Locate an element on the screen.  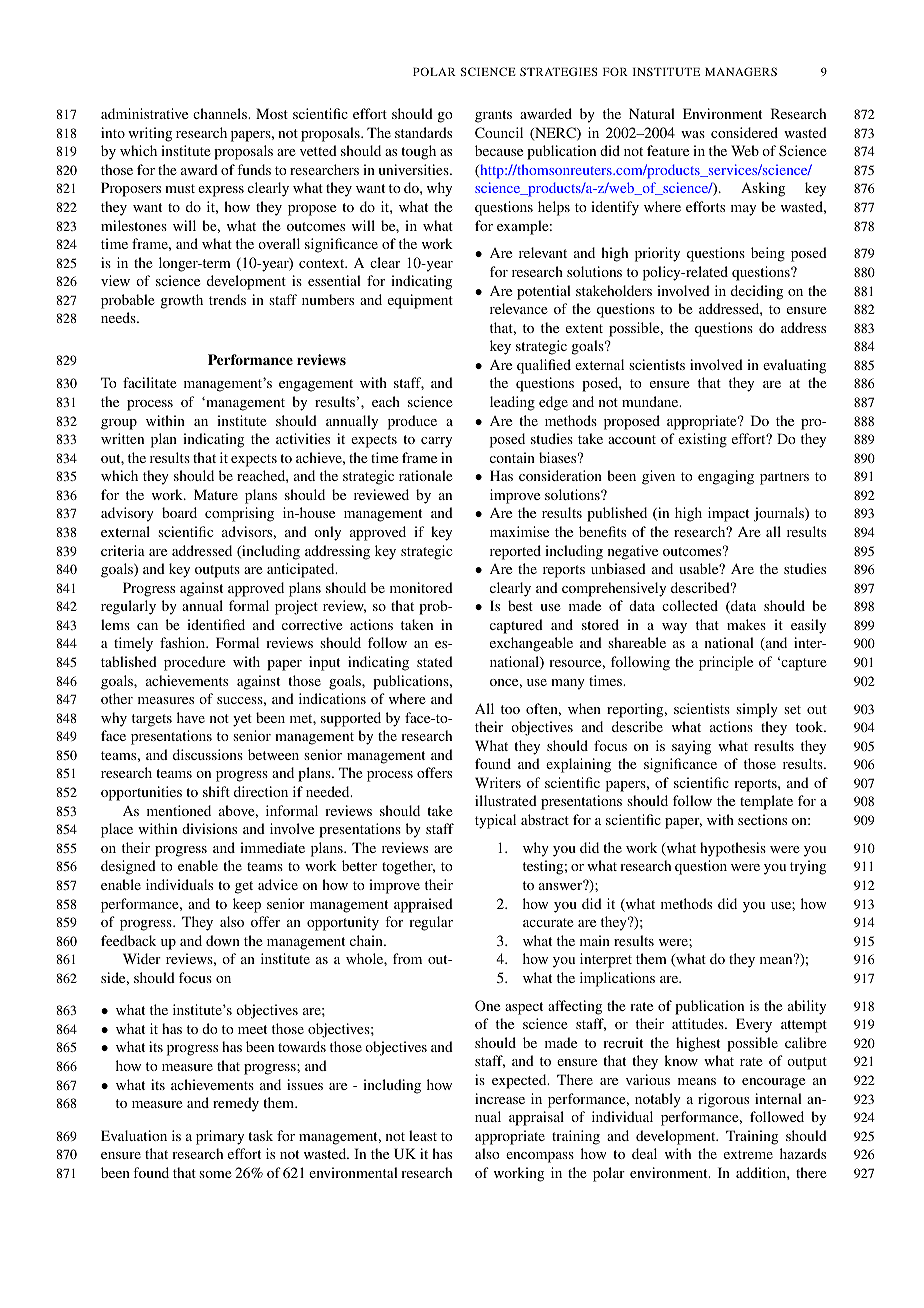
hypothesis is located at coordinates (733, 849).
